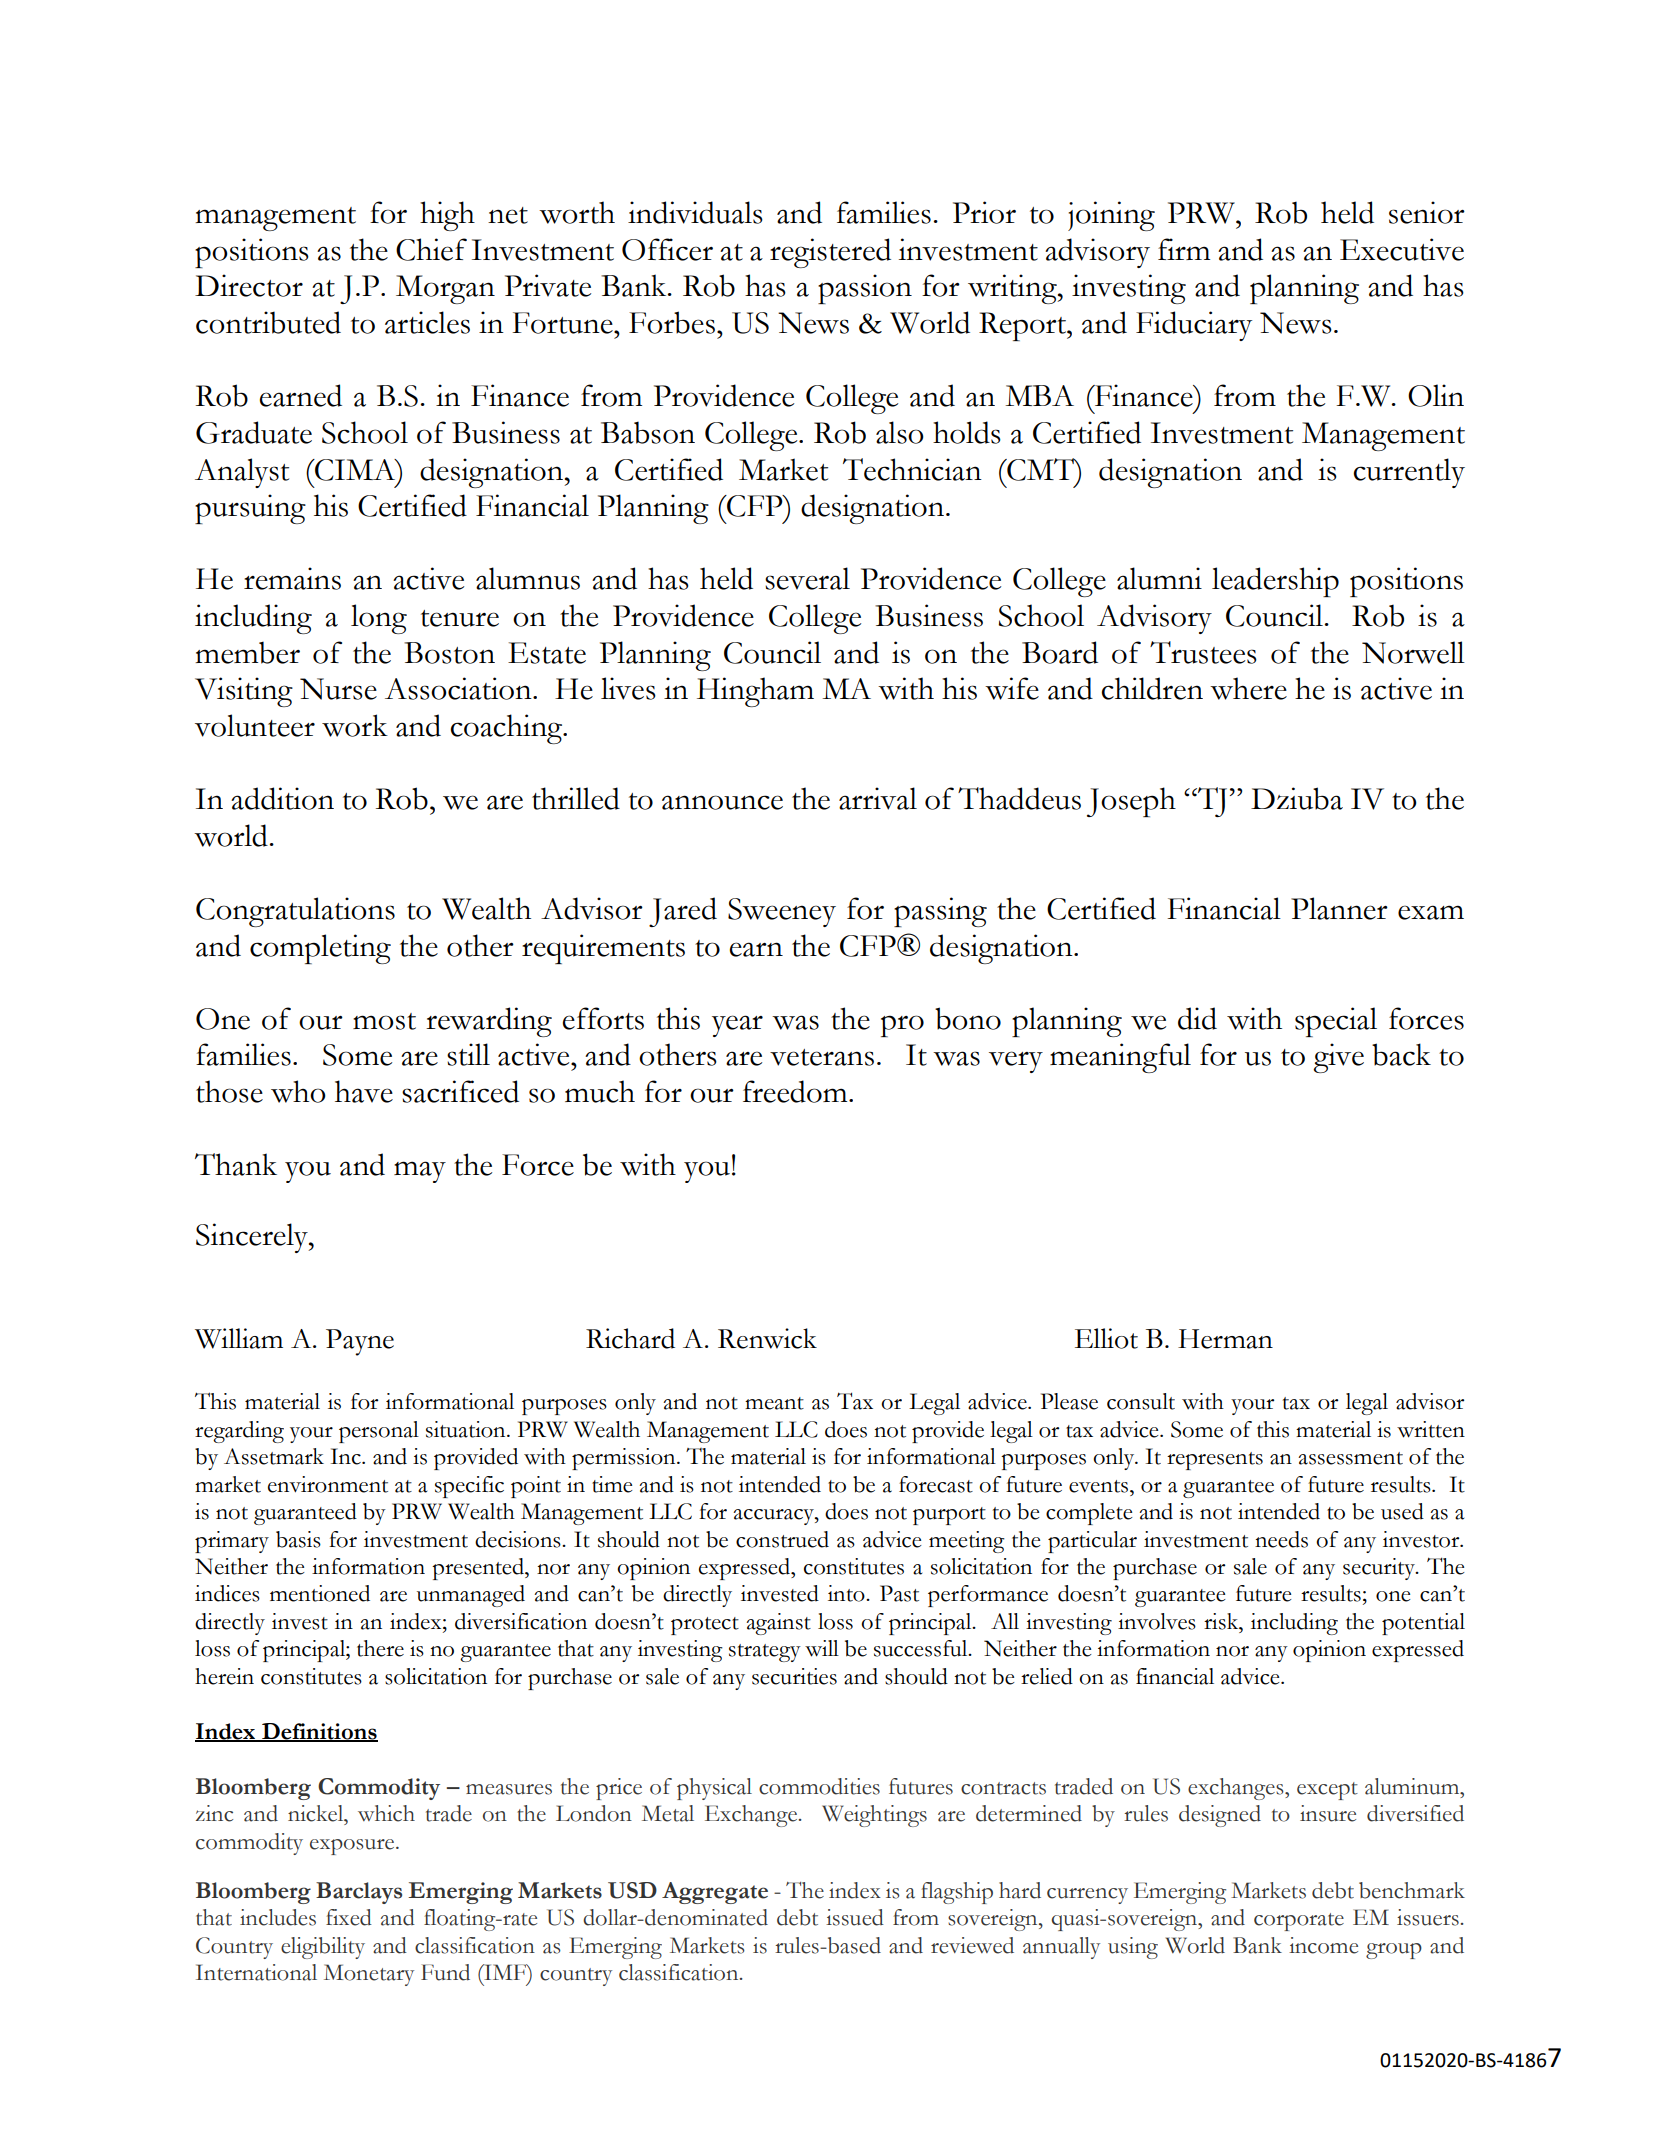  What do you see at coordinates (855, 1917) in the image?
I see `issued` at bounding box center [855, 1917].
